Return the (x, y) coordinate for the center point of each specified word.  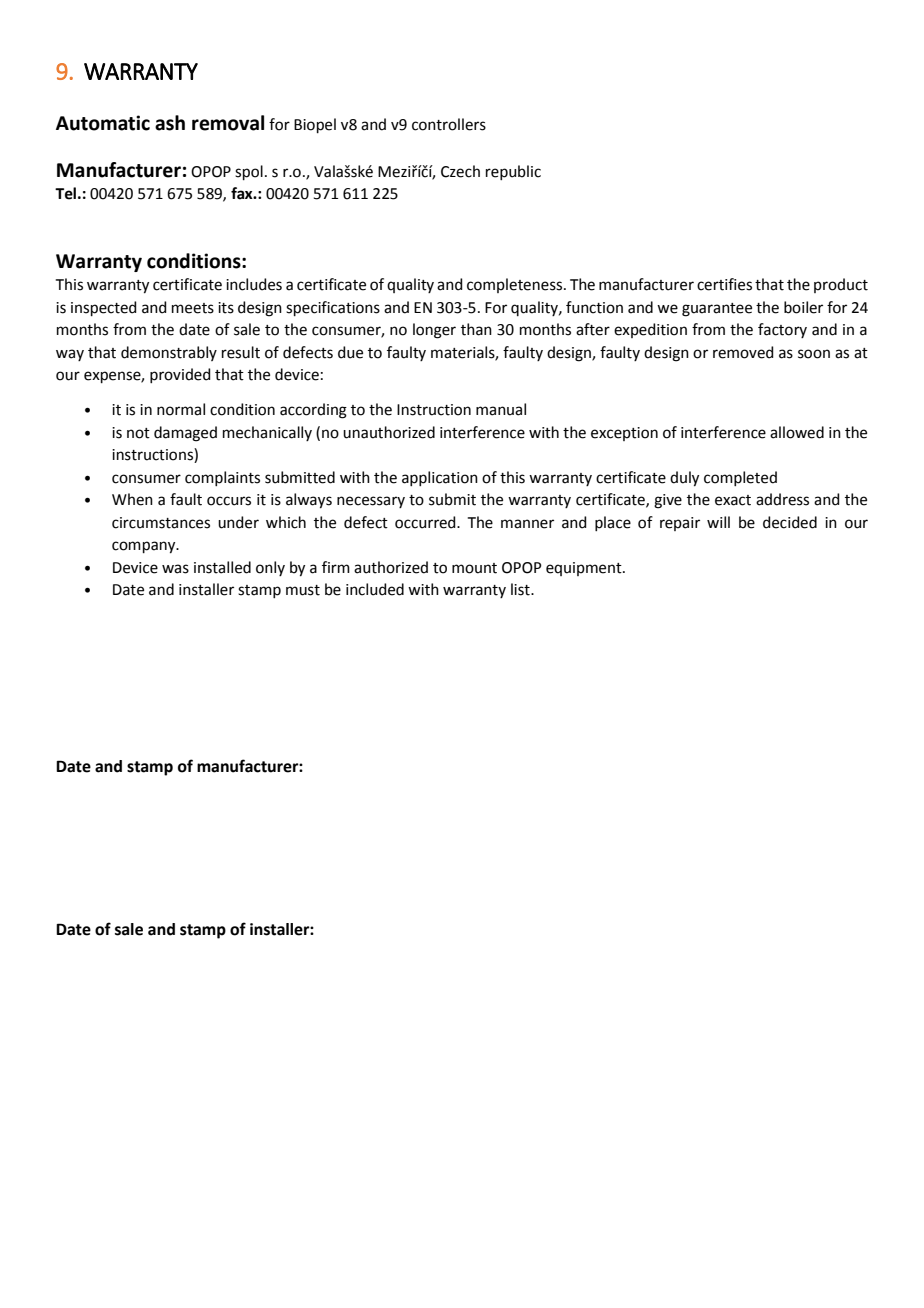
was (175, 569)
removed (743, 352)
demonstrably (169, 353)
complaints (222, 478)
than (476, 329)
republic (513, 172)
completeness (516, 285)
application (440, 478)
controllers (449, 124)
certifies (724, 284)
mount (474, 568)
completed (740, 478)
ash (170, 123)
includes (254, 284)
